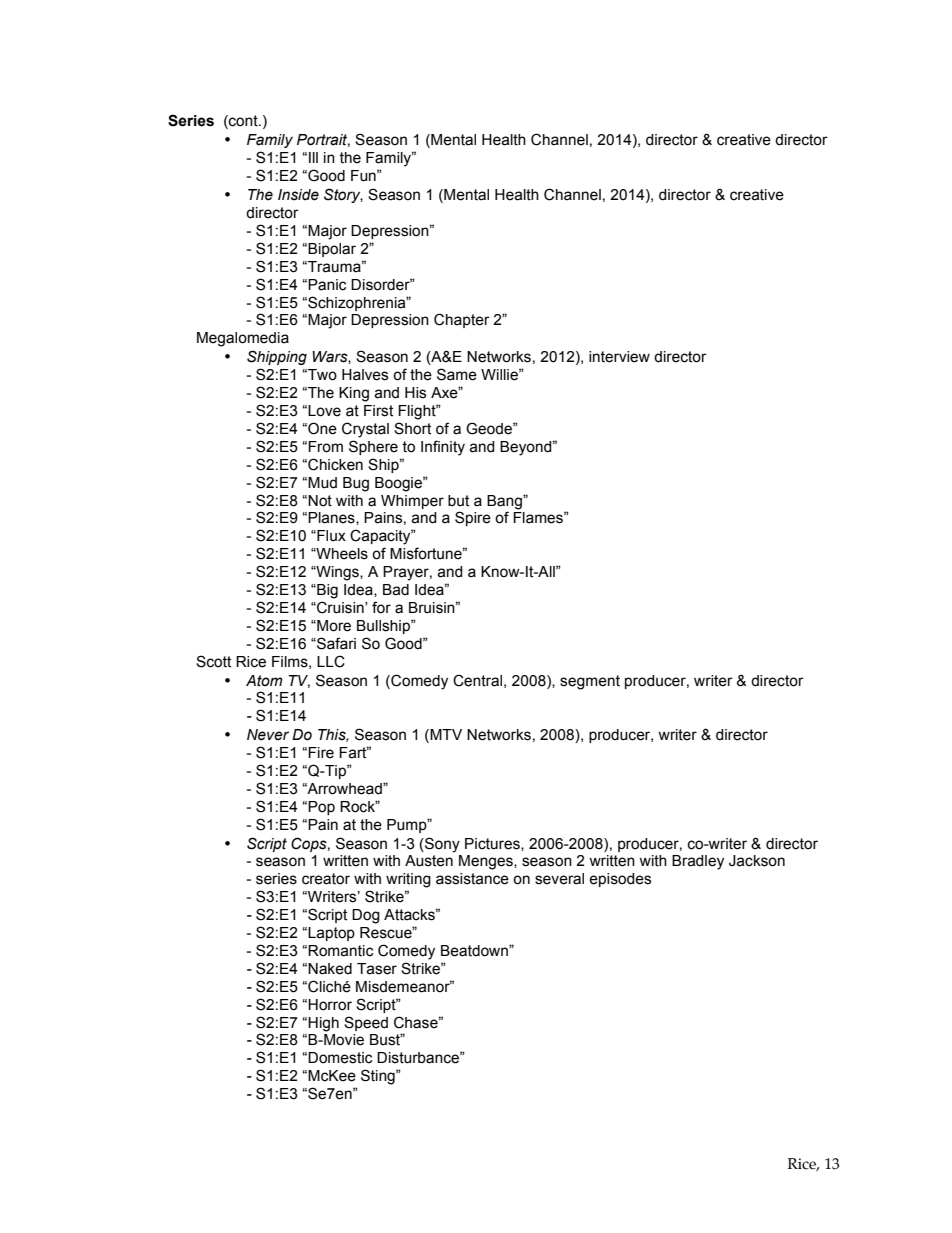 The width and height of the screenshot is (952, 1233). Describe the element at coordinates (619, 357) in the screenshot. I see `interview` at that location.
